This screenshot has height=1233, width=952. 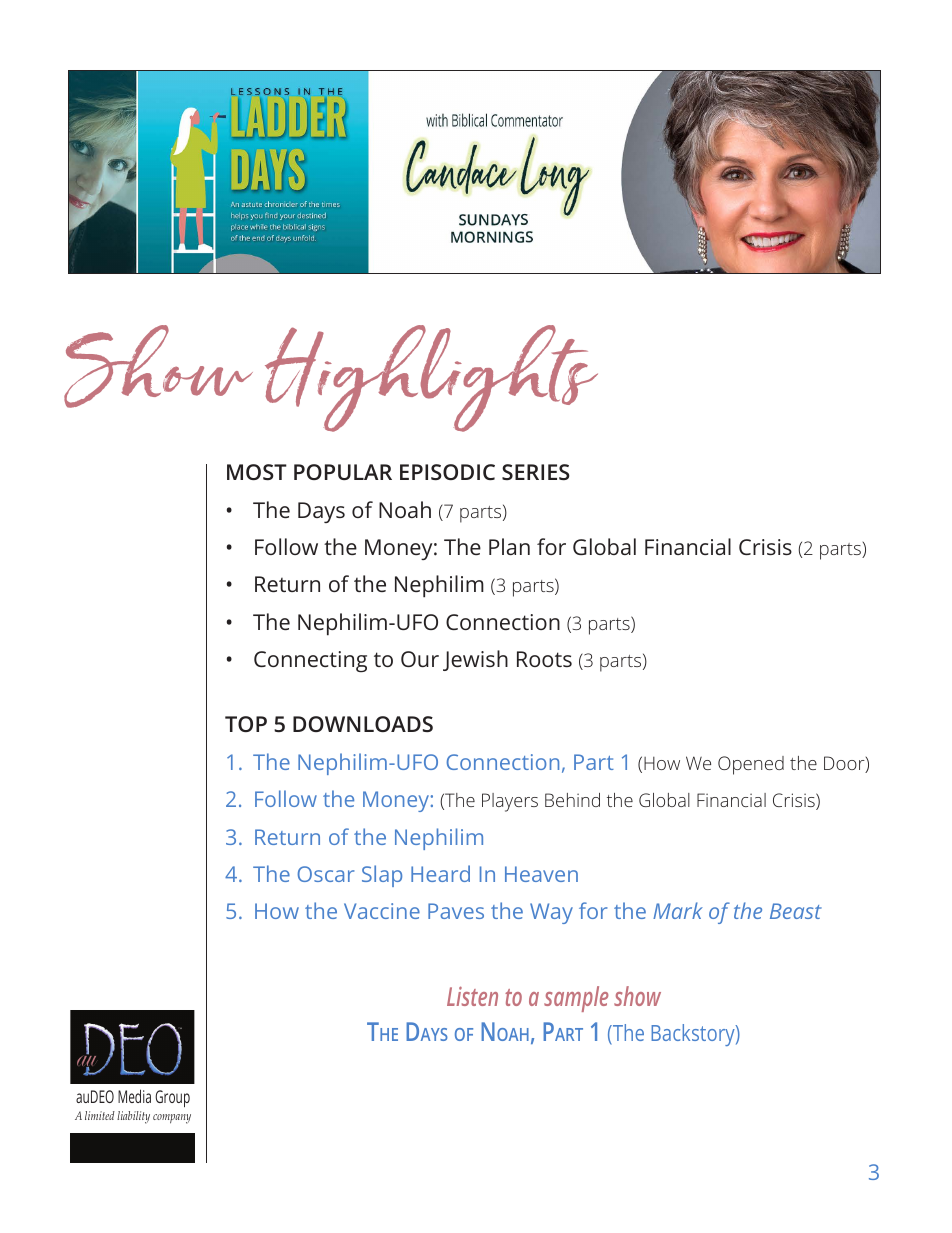 I want to click on MOST, so click(x=257, y=472).
